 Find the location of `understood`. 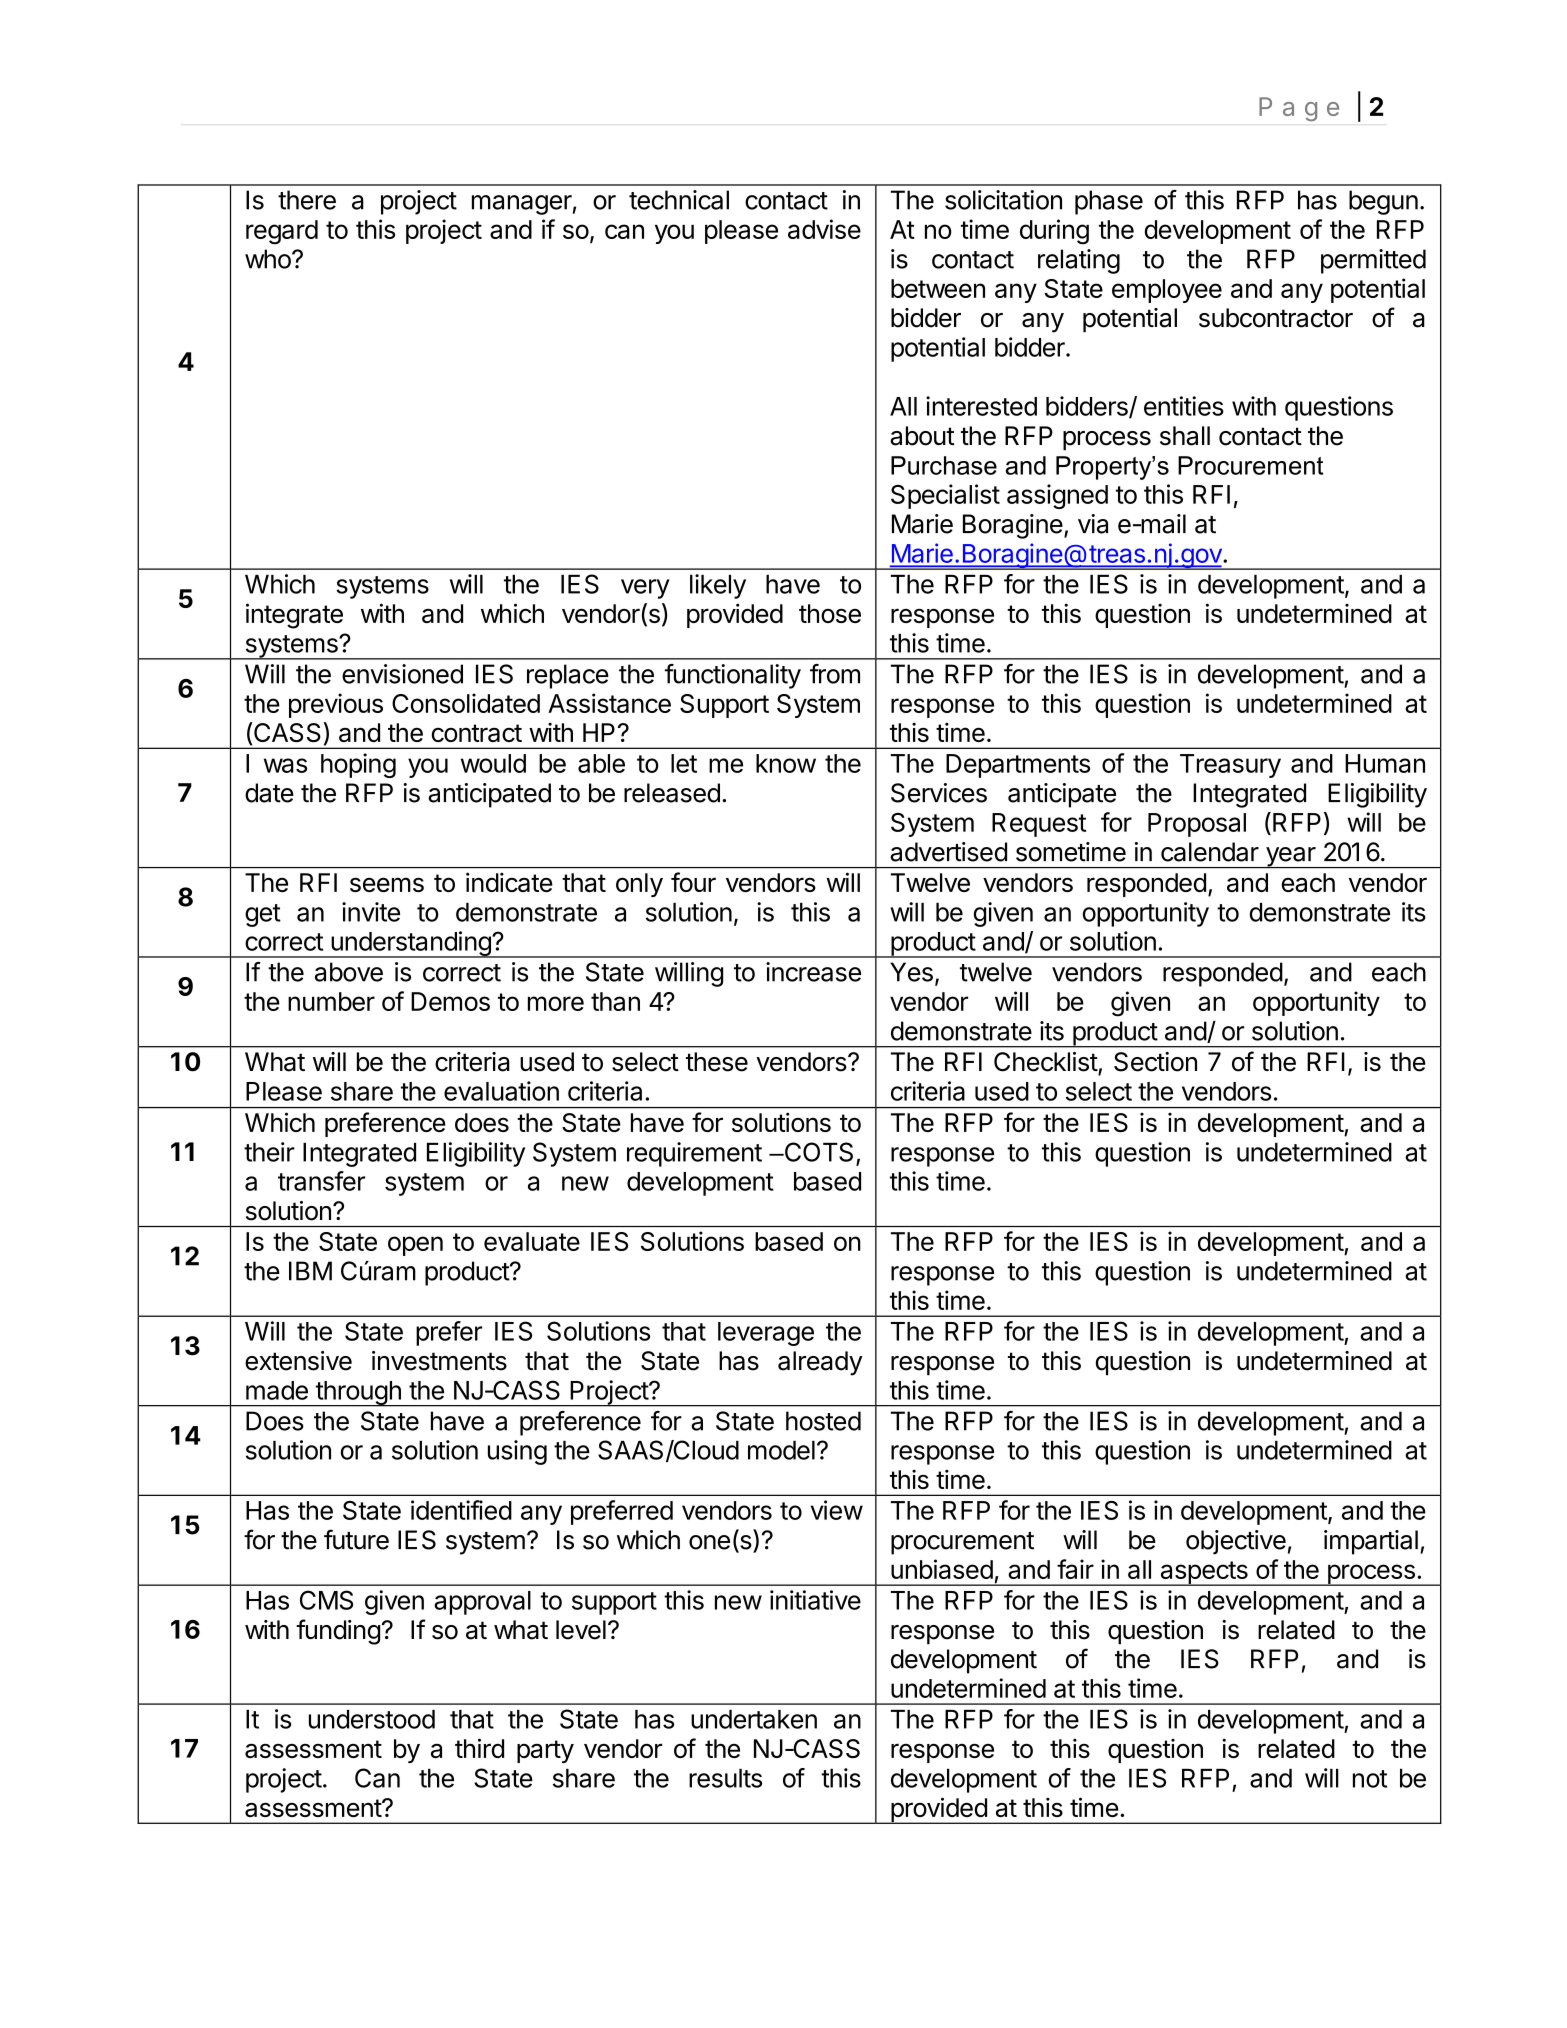

understood is located at coordinates (372, 1719).
